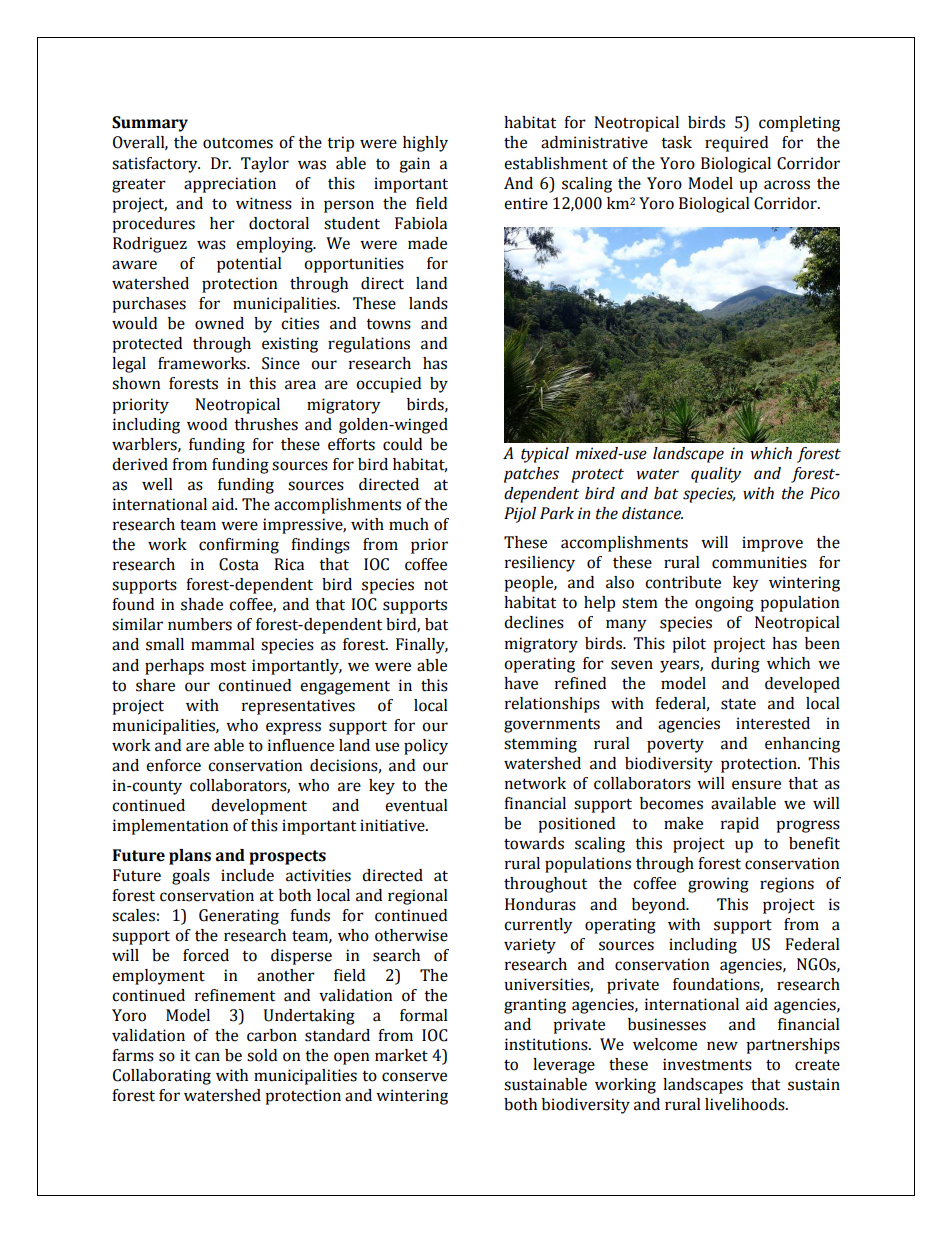 The width and height of the screenshot is (952, 1233). What do you see at coordinates (238, 143) in the screenshot?
I see `outcomes` at bounding box center [238, 143].
